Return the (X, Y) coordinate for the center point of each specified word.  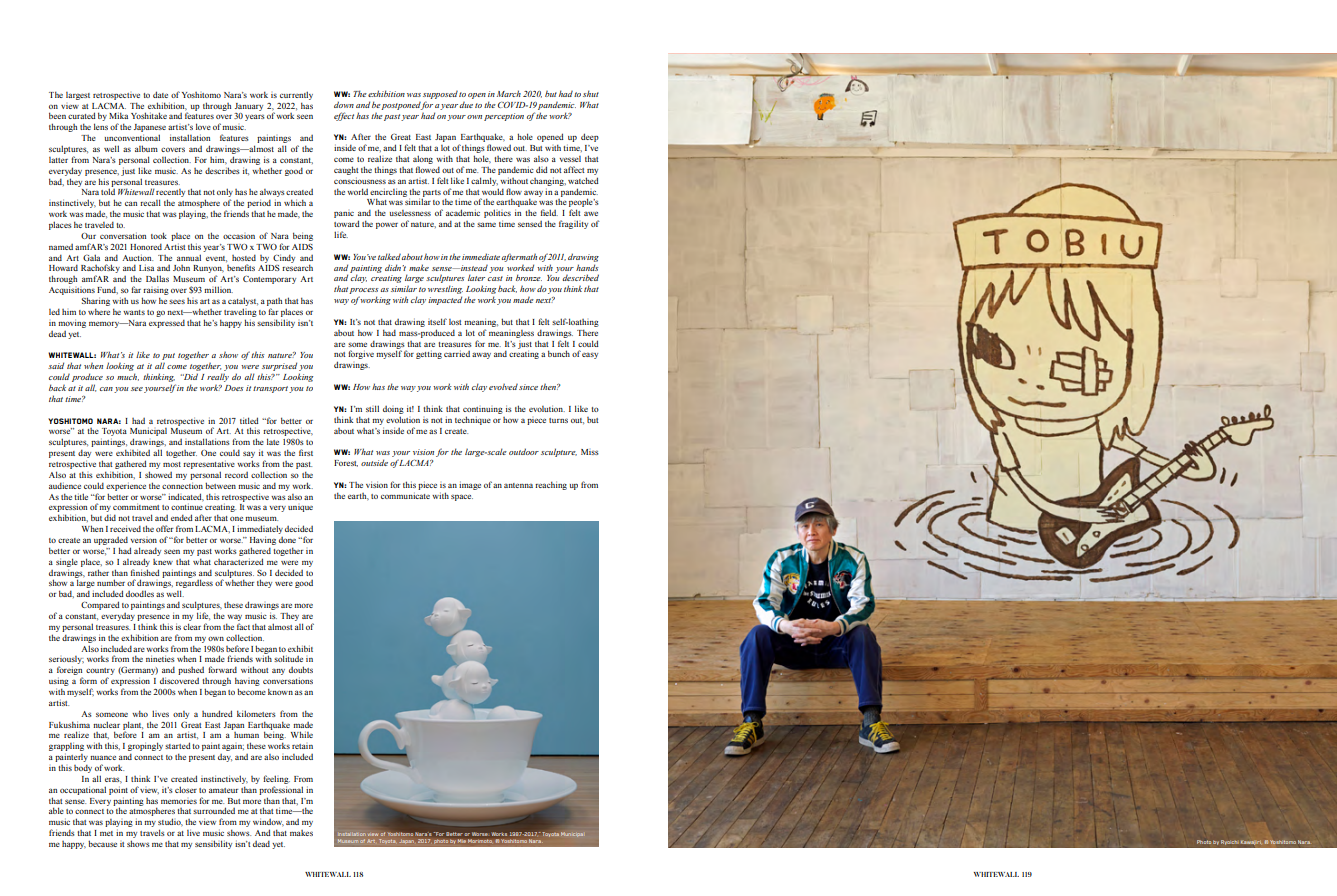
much (128, 377)
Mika (118, 115)
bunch (559, 353)
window (268, 822)
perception (504, 117)
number (111, 582)
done (287, 540)
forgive (361, 354)
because (102, 843)
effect (344, 116)
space (462, 497)
